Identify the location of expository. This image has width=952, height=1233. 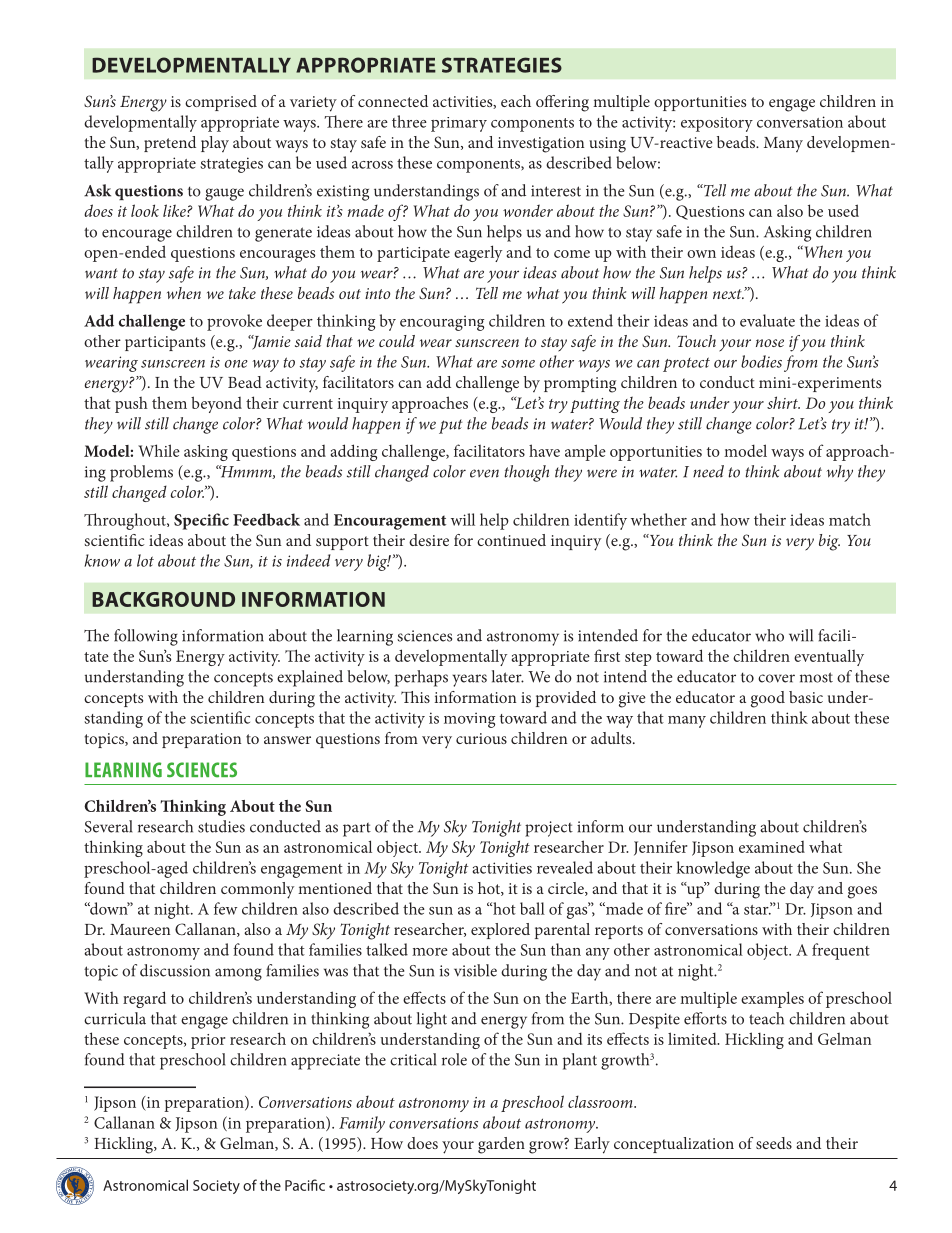
(717, 124).
